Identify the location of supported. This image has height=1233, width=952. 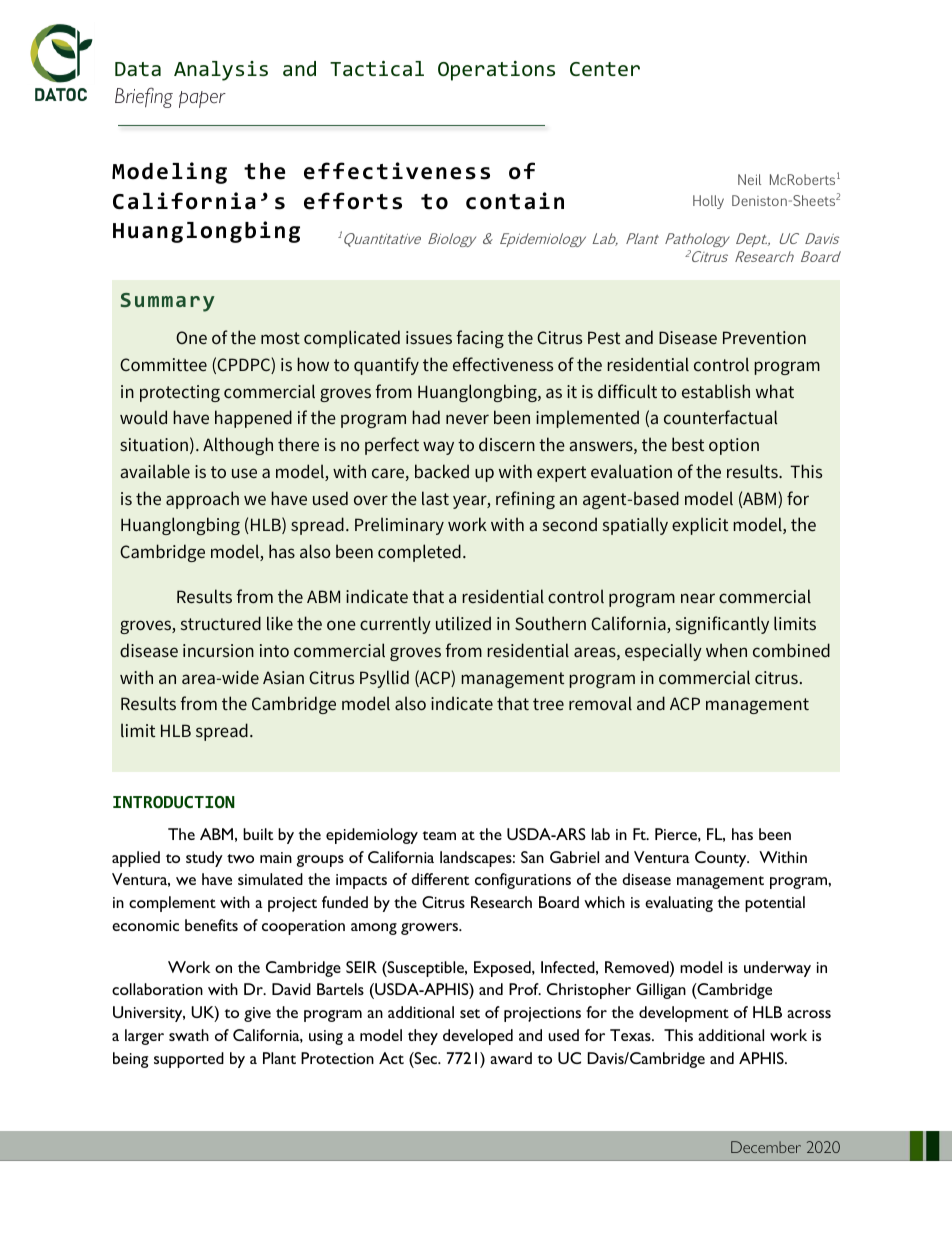
(189, 1060).
